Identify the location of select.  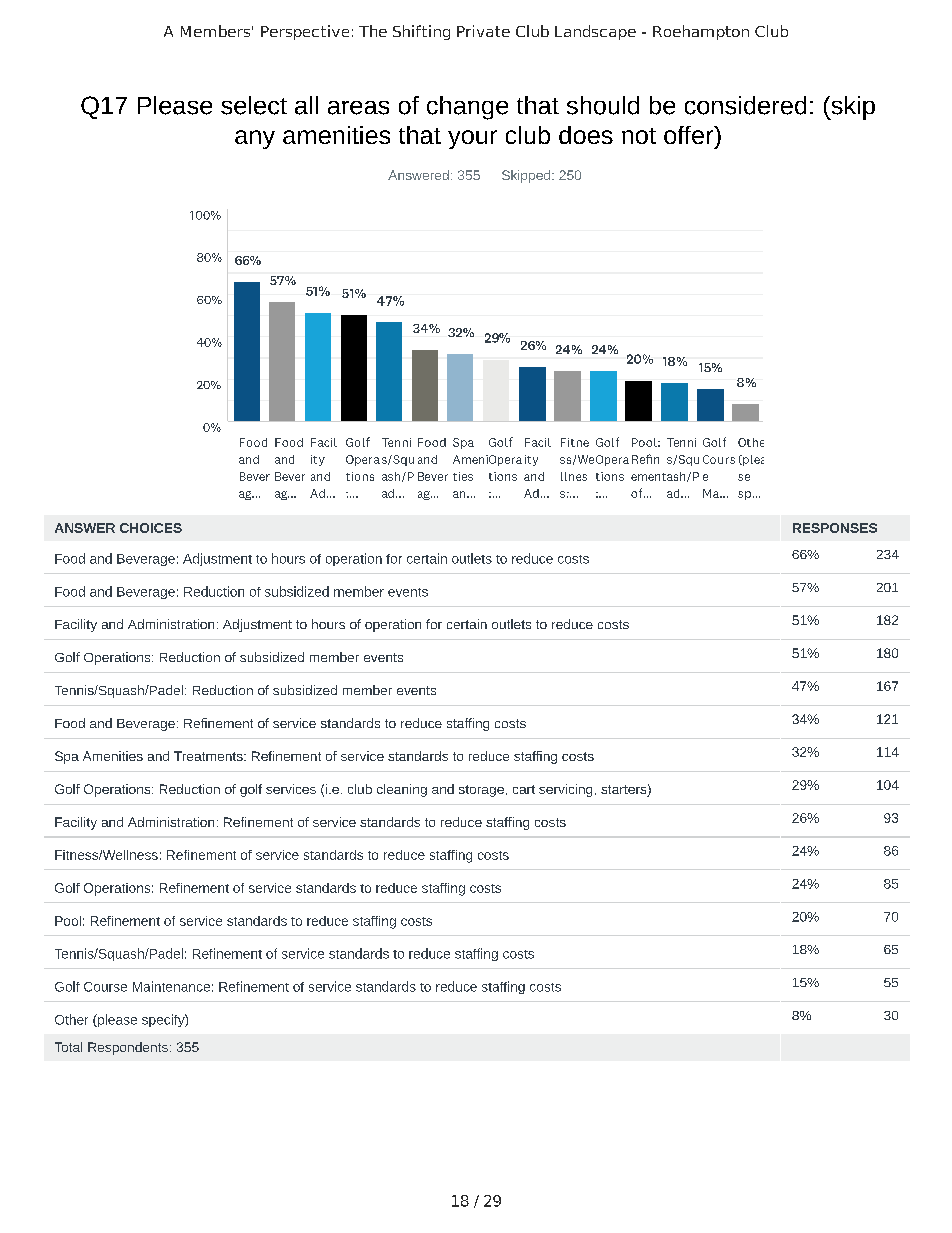
(254, 105).
